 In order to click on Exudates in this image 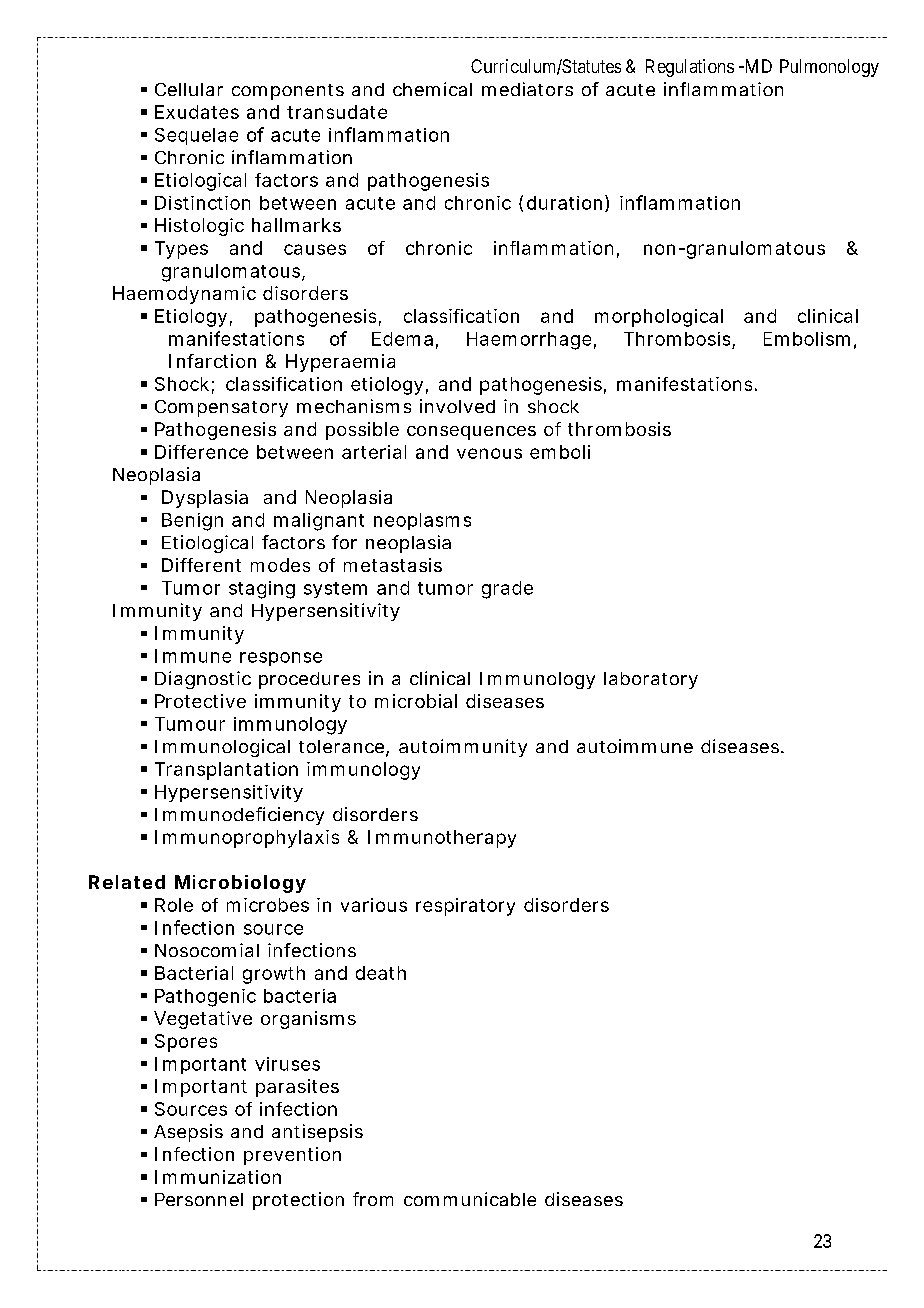, I will do `click(197, 112)`.
